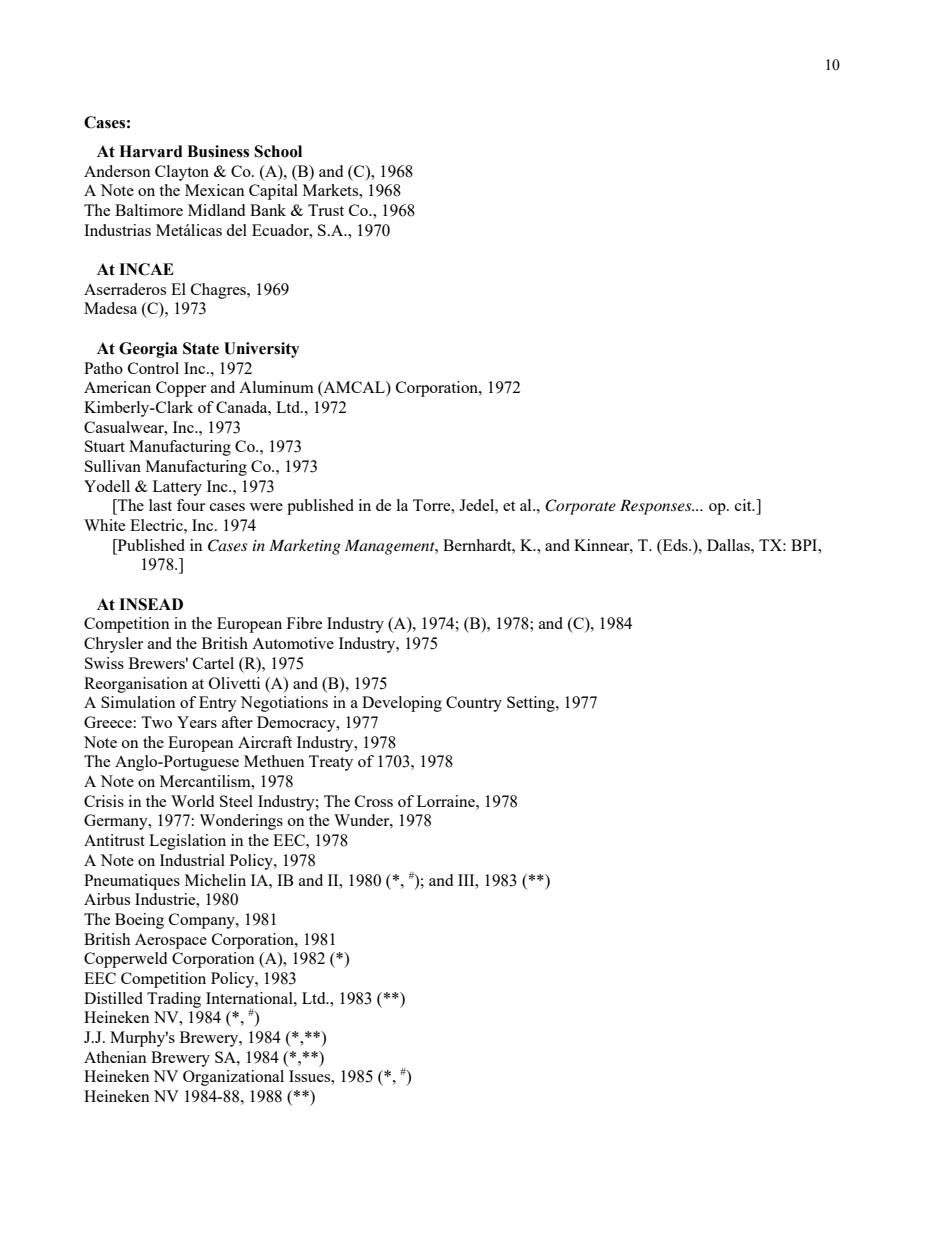  Describe the element at coordinates (151, 604) in the page. I see `INSEAD` at that location.
